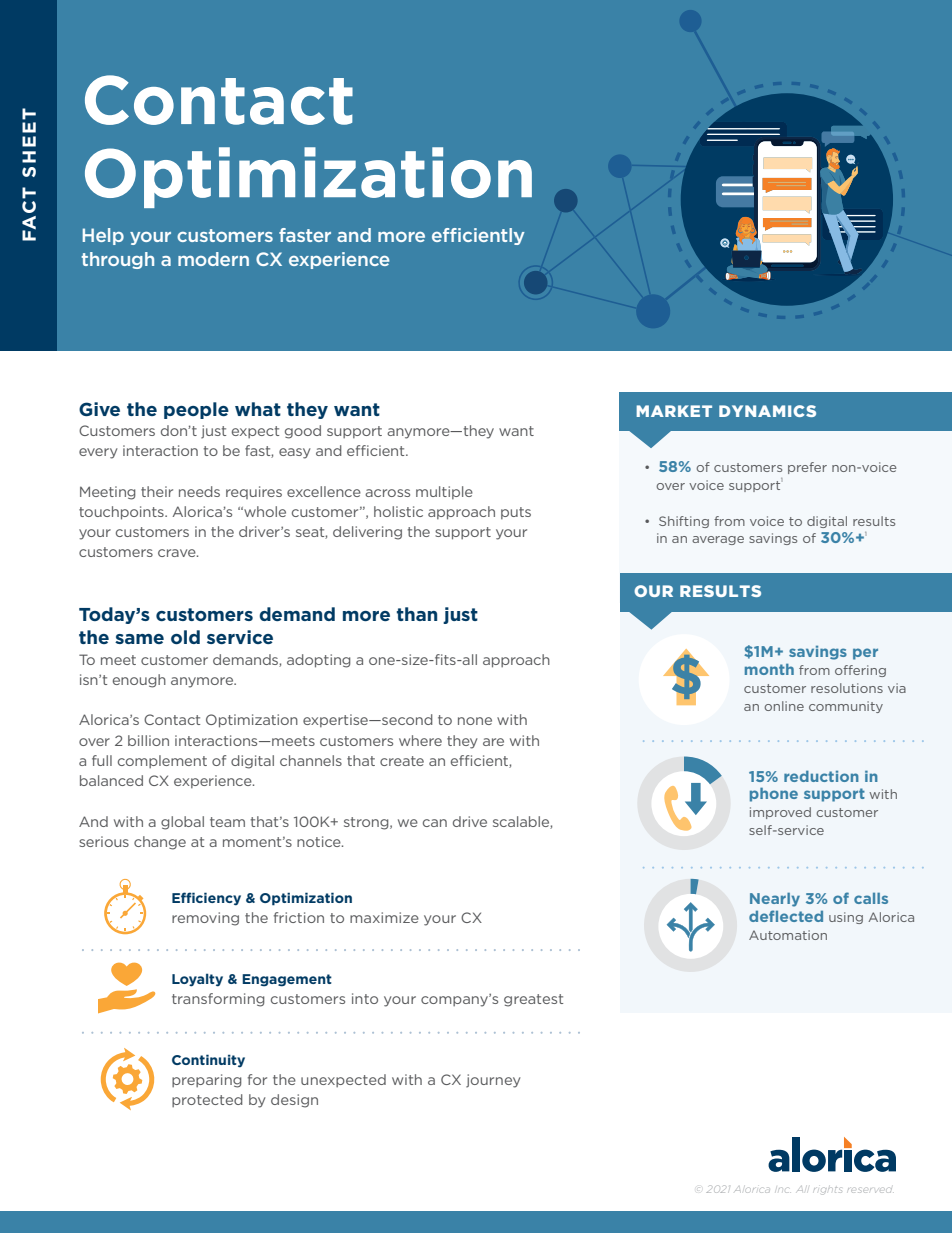 This page has height=1233, width=952. I want to click on DYNAMICS, so click(767, 411).
